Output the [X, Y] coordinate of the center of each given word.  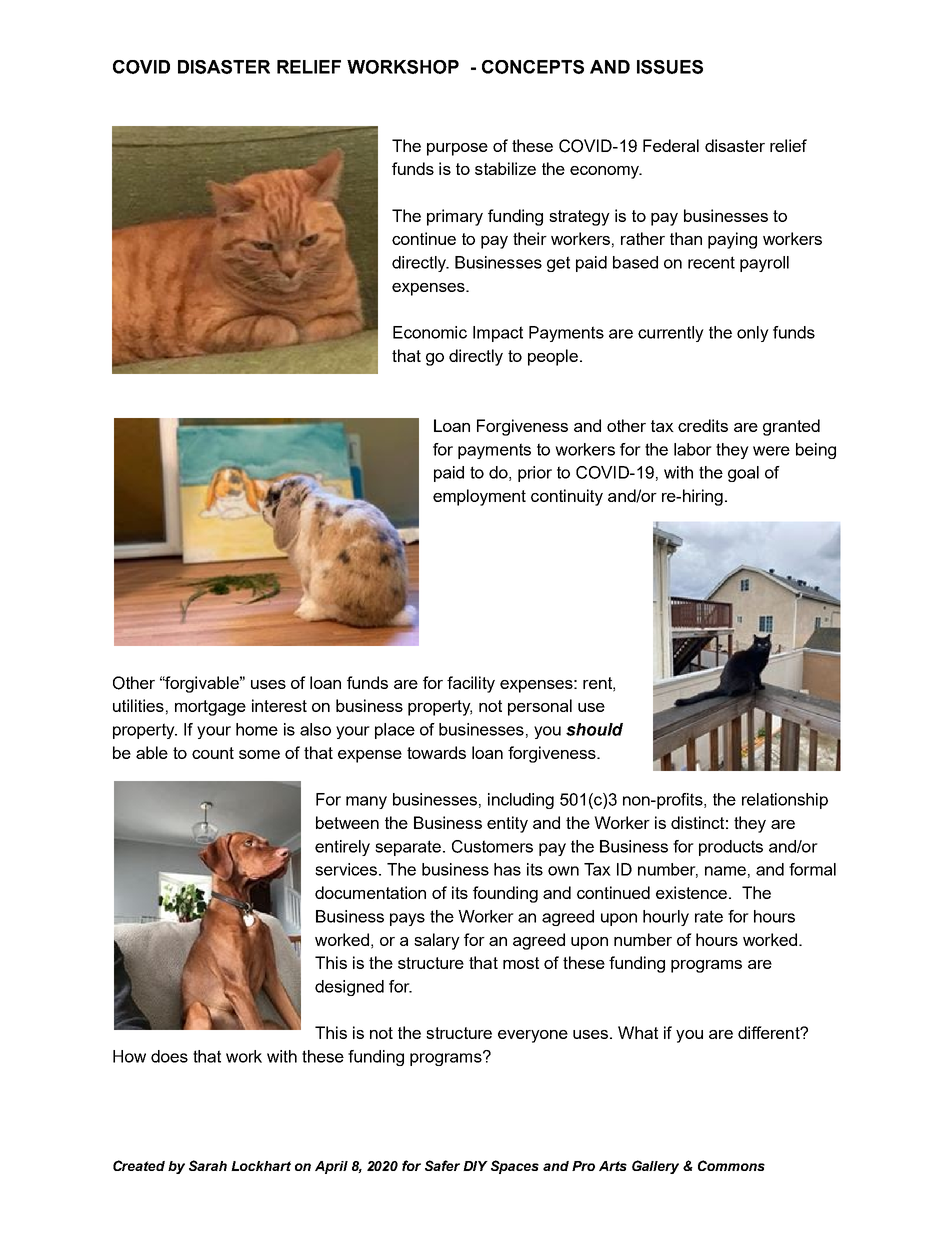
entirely [342, 848]
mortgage [210, 708]
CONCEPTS [533, 67]
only [753, 334]
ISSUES [670, 67]
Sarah [208, 1165]
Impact [498, 334]
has [507, 869]
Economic [430, 332]
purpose [457, 149]
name [725, 871]
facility [471, 684]
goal [743, 474]
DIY [475, 1166]
